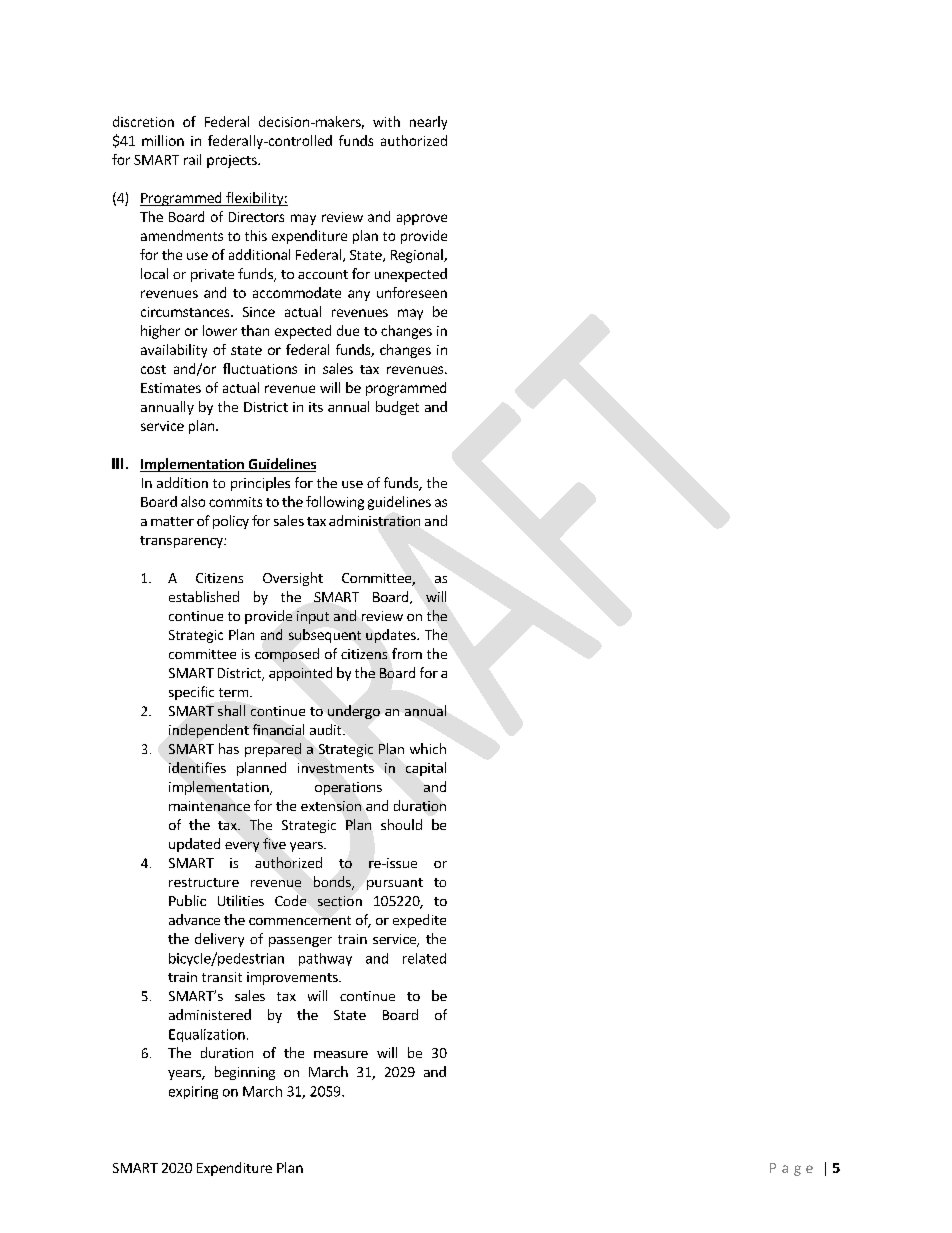 This screenshot has height=1233, width=952. Describe the element at coordinates (193, 1092) in the screenshot. I see `expiring` at that location.
